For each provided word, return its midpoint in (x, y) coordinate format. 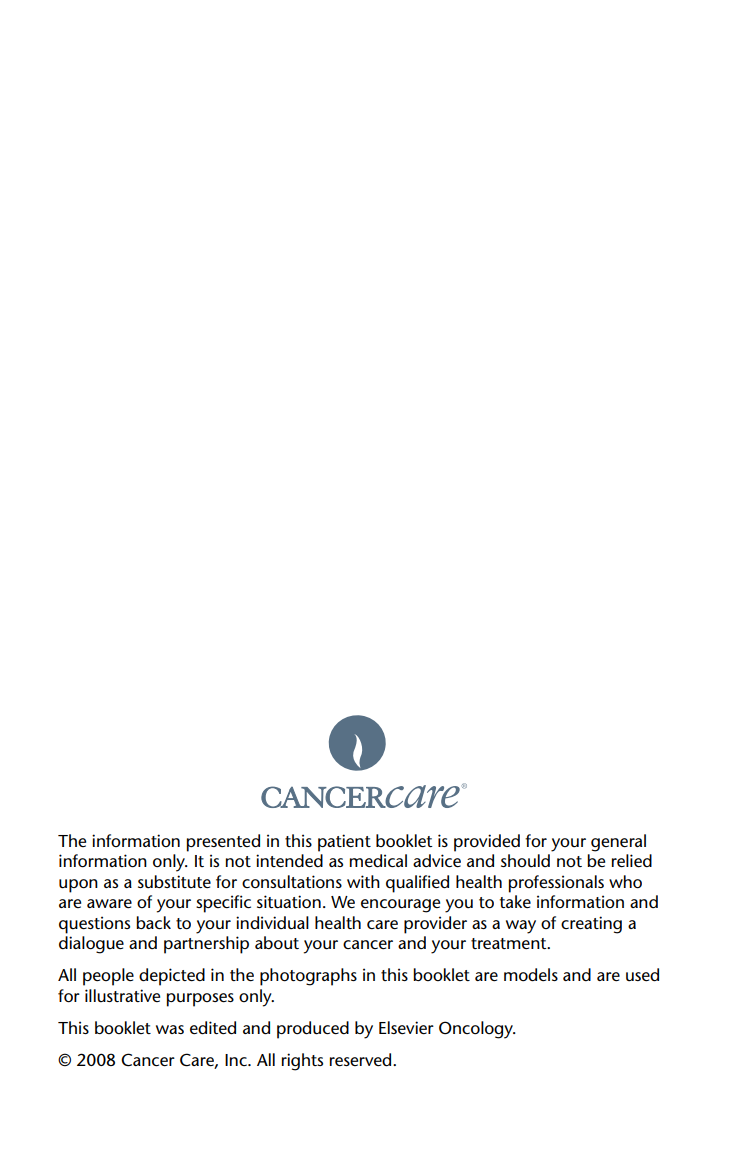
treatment (510, 943)
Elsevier (406, 1027)
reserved (362, 1060)
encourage (400, 906)
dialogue (91, 945)
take (515, 901)
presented (223, 843)
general (618, 843)
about (277, 943)
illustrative (122, 995)
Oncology (477, 1030)
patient (344, 843)
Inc (237, 1060)
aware (109, 903)
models (531, 975)
